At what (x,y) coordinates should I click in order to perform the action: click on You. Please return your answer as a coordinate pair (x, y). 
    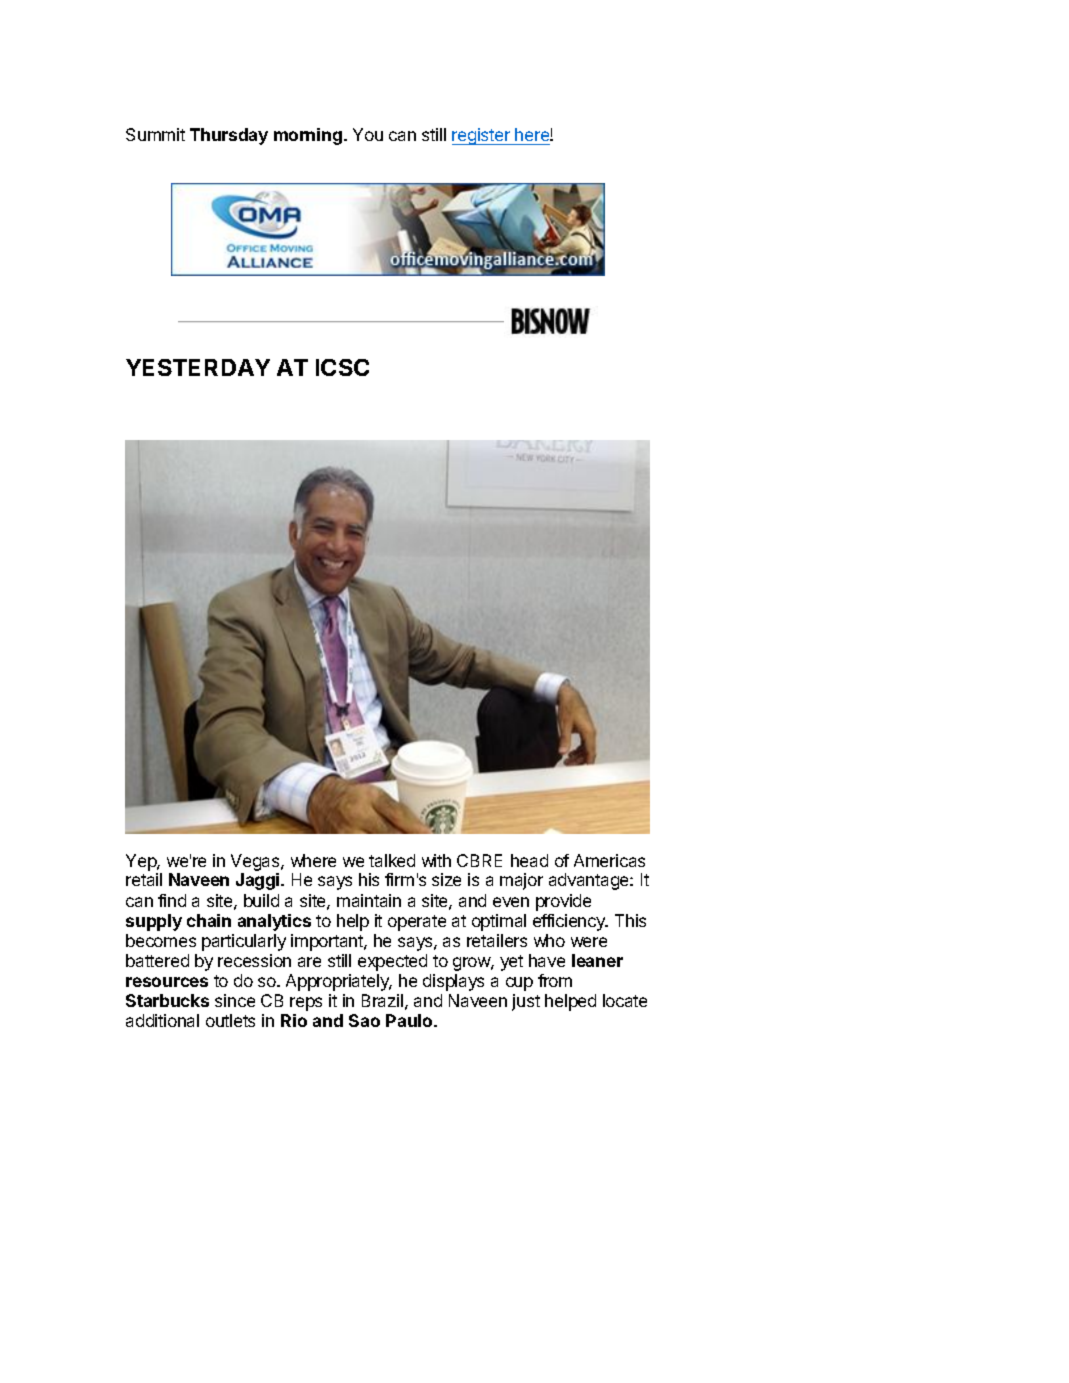
    Looking at the image, I should click on (368, 134).
